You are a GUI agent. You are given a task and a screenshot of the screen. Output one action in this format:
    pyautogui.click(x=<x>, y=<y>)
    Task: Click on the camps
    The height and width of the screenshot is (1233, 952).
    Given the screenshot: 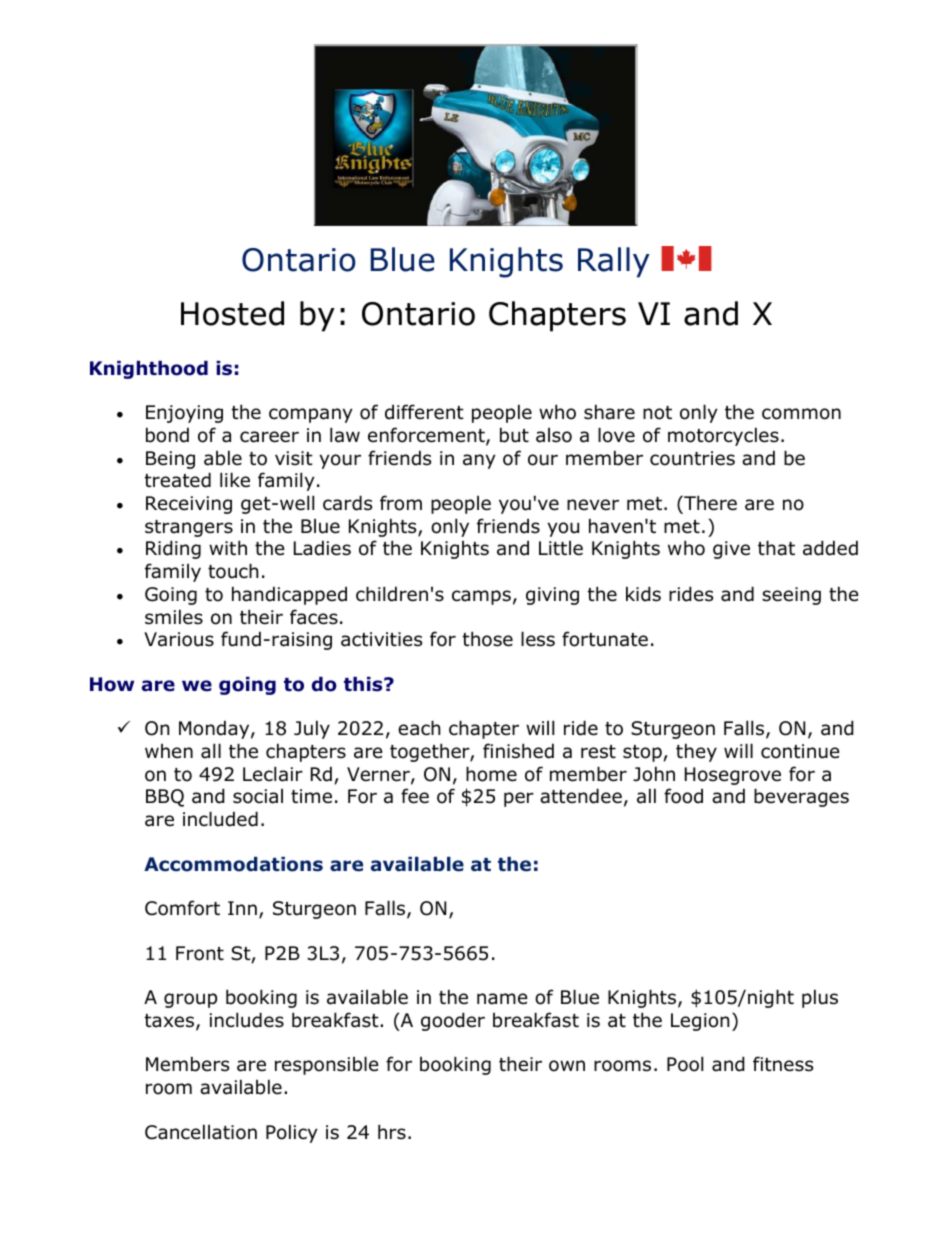 What is the action you would take?
    pyautogui.click(x=481, y=597)
